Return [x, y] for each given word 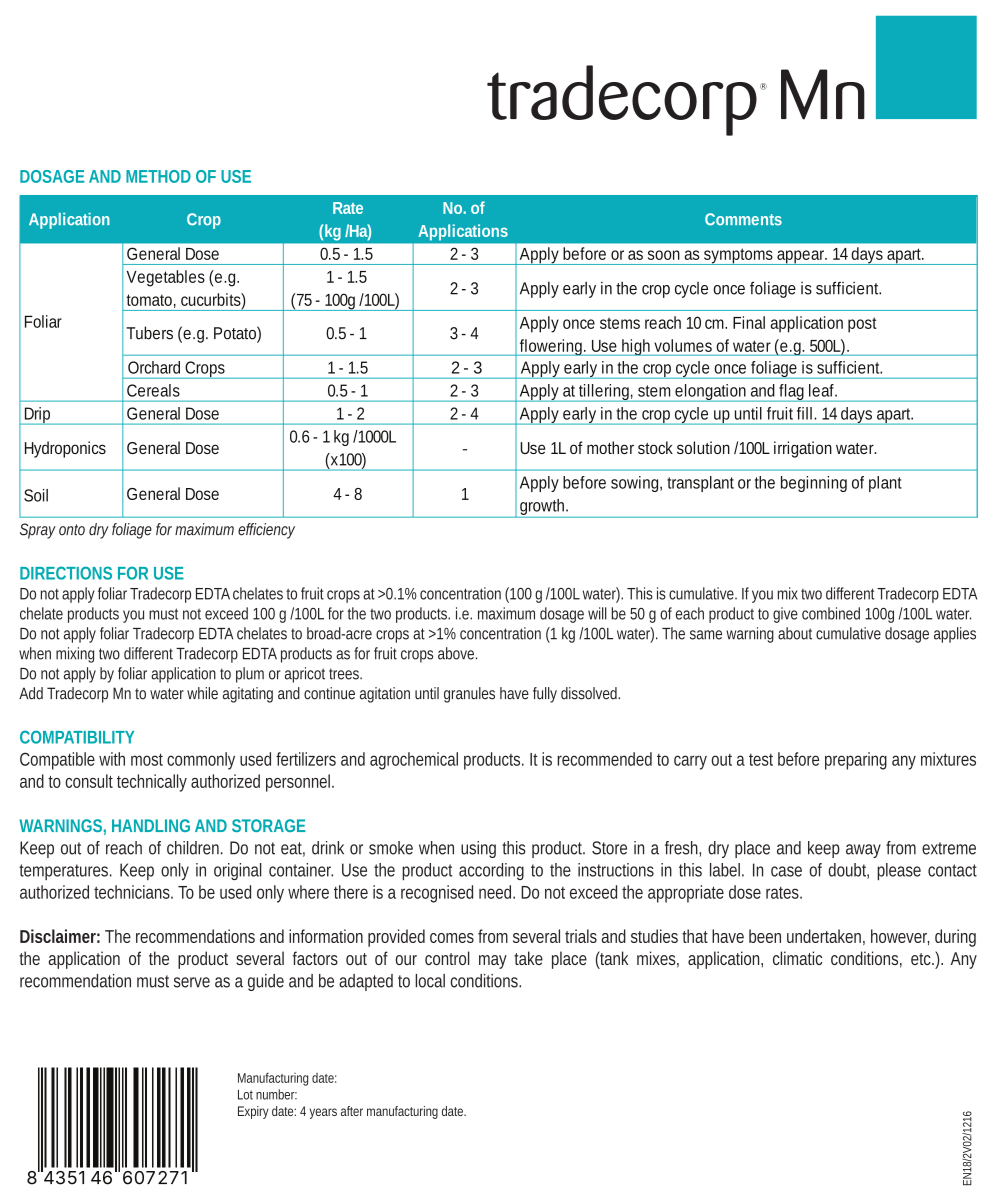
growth [543, 508]
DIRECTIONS [66, 573]
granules [469, 695]
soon [664, 255]
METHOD [158, 176]
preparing [856, 761]
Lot [245, 1095]
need [497, 892]
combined [831, 613]
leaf [823, 390]
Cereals [153, 390]
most [147, 759]
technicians [133, 892]
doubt [848, 871]
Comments [743, 219]
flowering [552, 347]
